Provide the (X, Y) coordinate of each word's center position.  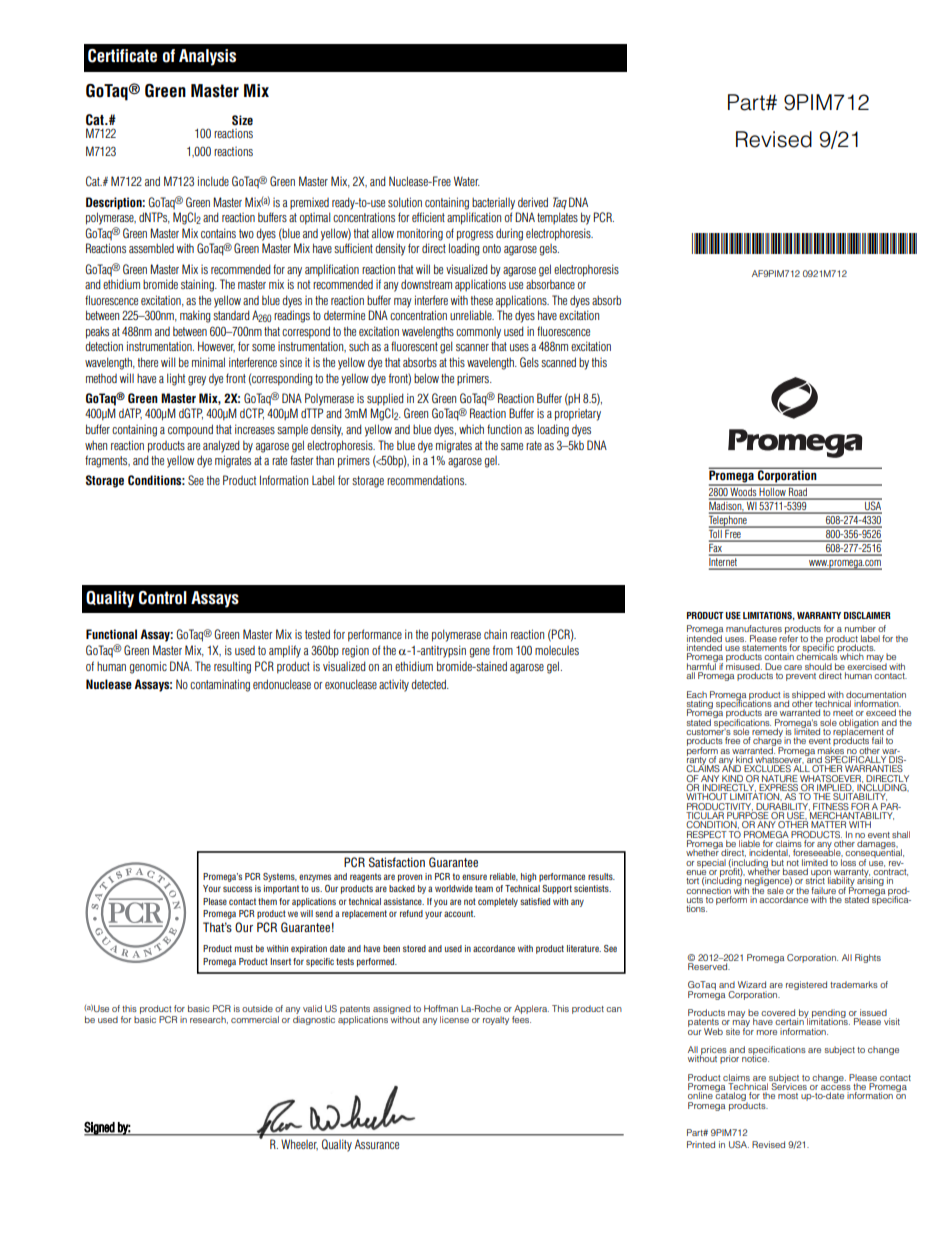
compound (190, 430)
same (512, 446)
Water (467, 181)
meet (843, 713)
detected (429, 684)
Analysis (207, 57)
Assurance (377, 1144)
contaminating (220, 685)
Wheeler (299, 1145)
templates (557, 218)
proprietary (578, 415)
